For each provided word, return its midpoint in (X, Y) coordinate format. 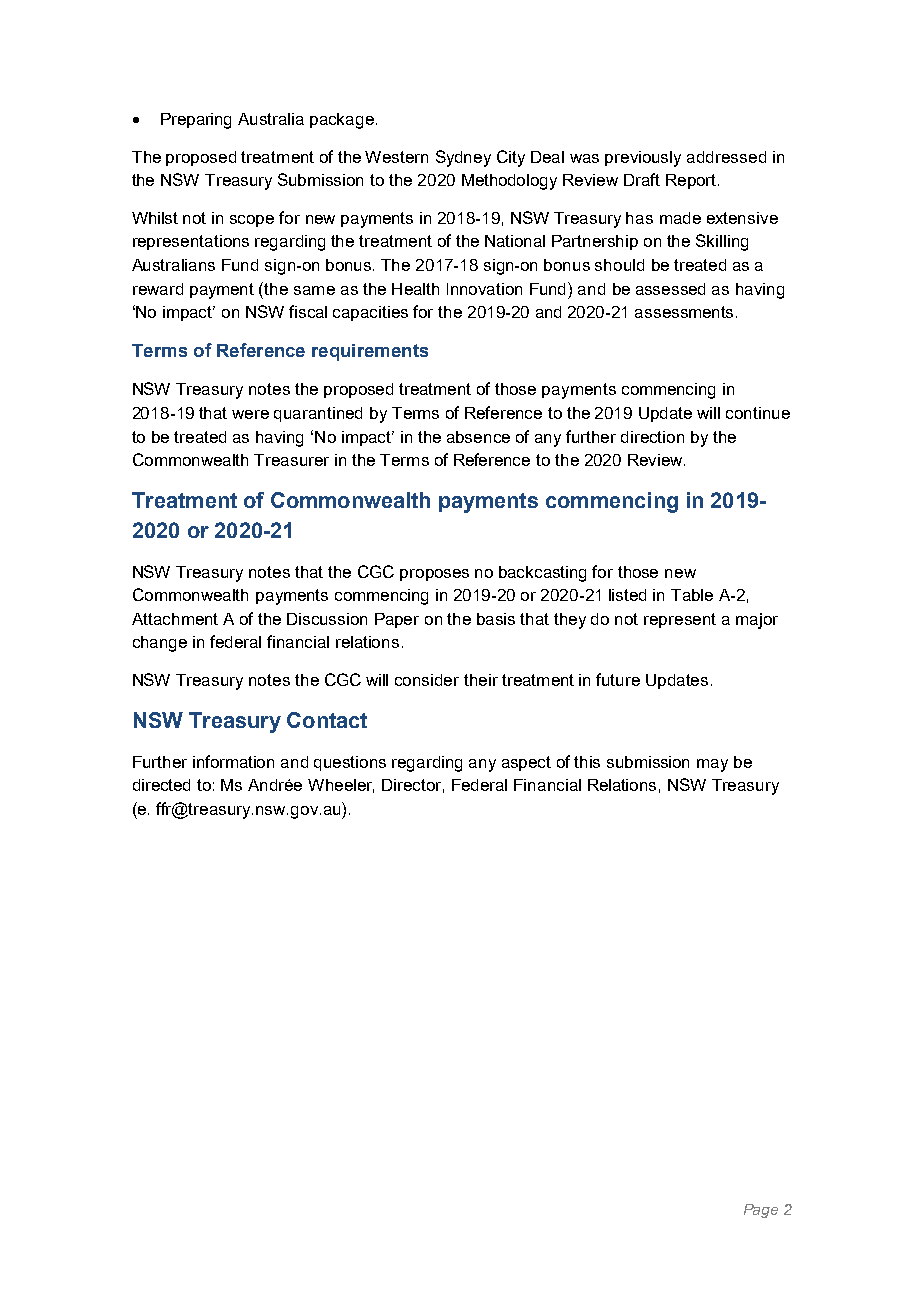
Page (761, 1211)
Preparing (196, 121)
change (160, 644)
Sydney (463, 158)
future (618, 679)
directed (161, 785)
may (712, 765)
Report (692, 181)
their (481, 680)
